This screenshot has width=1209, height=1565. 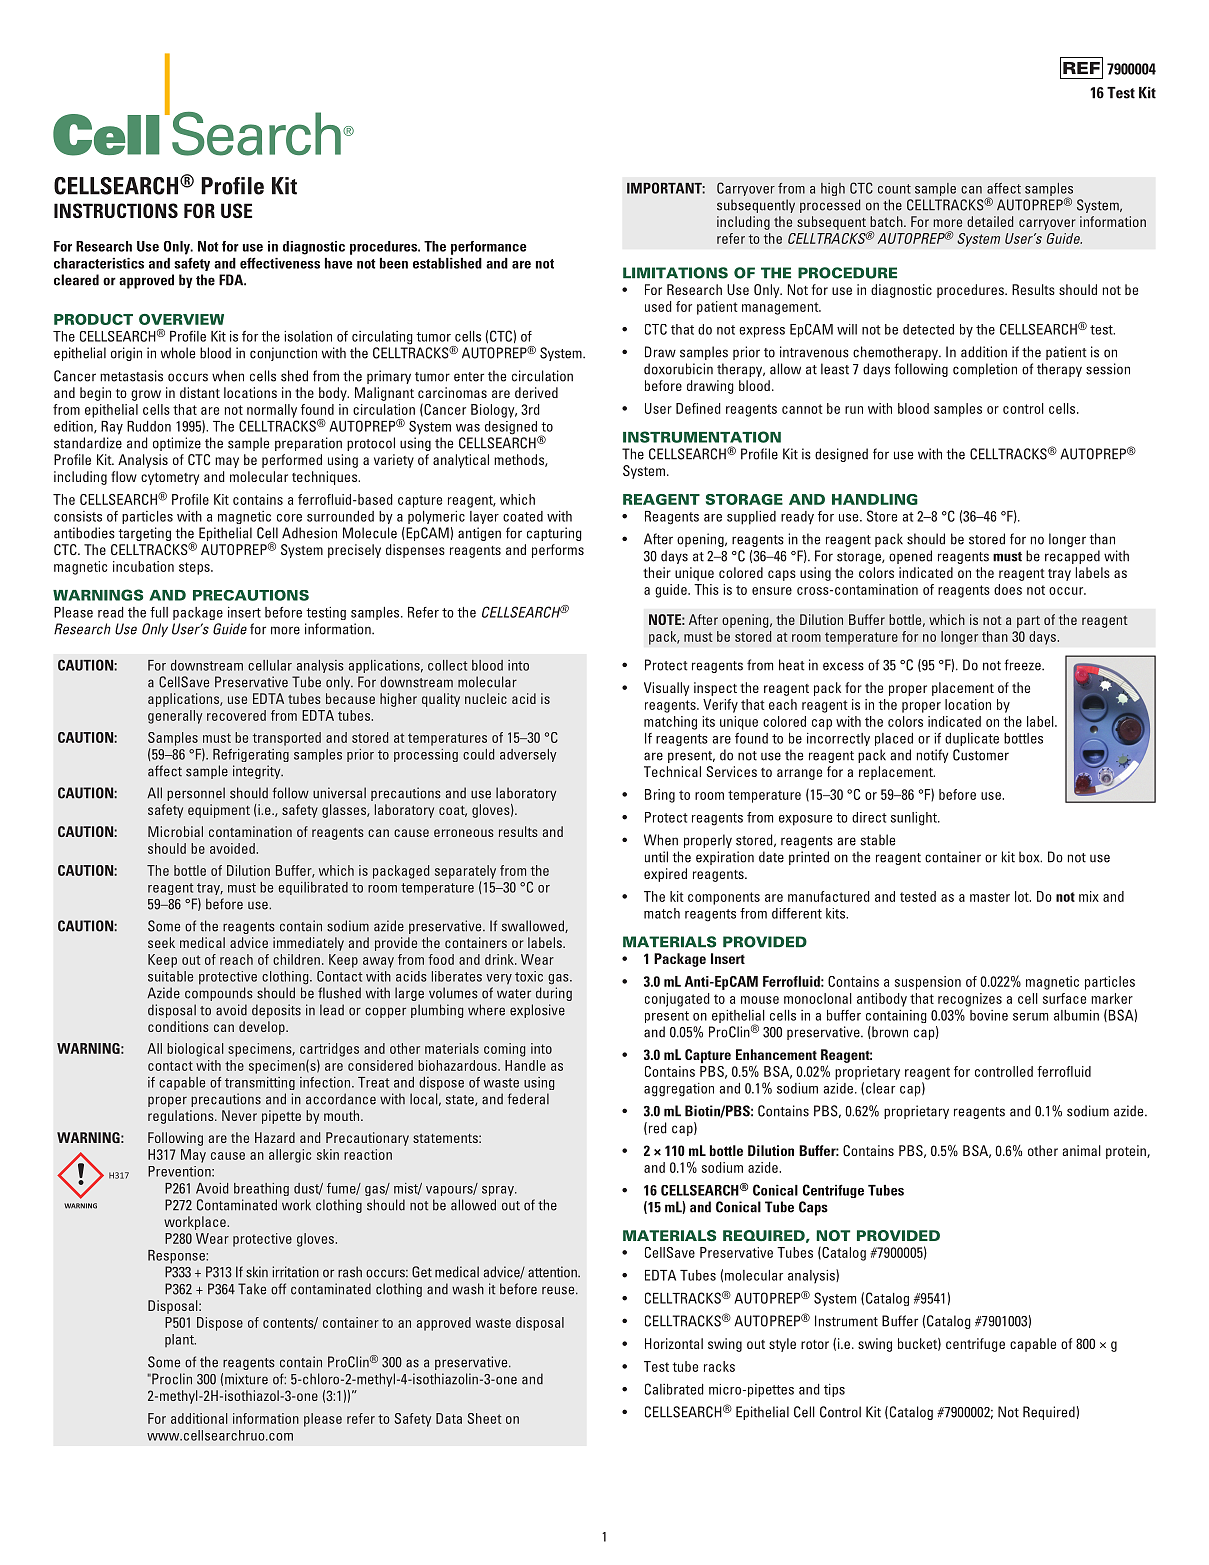 What do you see at coordinates (246, 1379) in the screenshot?
I see `mixture` at bounding box center [246, 1379].
